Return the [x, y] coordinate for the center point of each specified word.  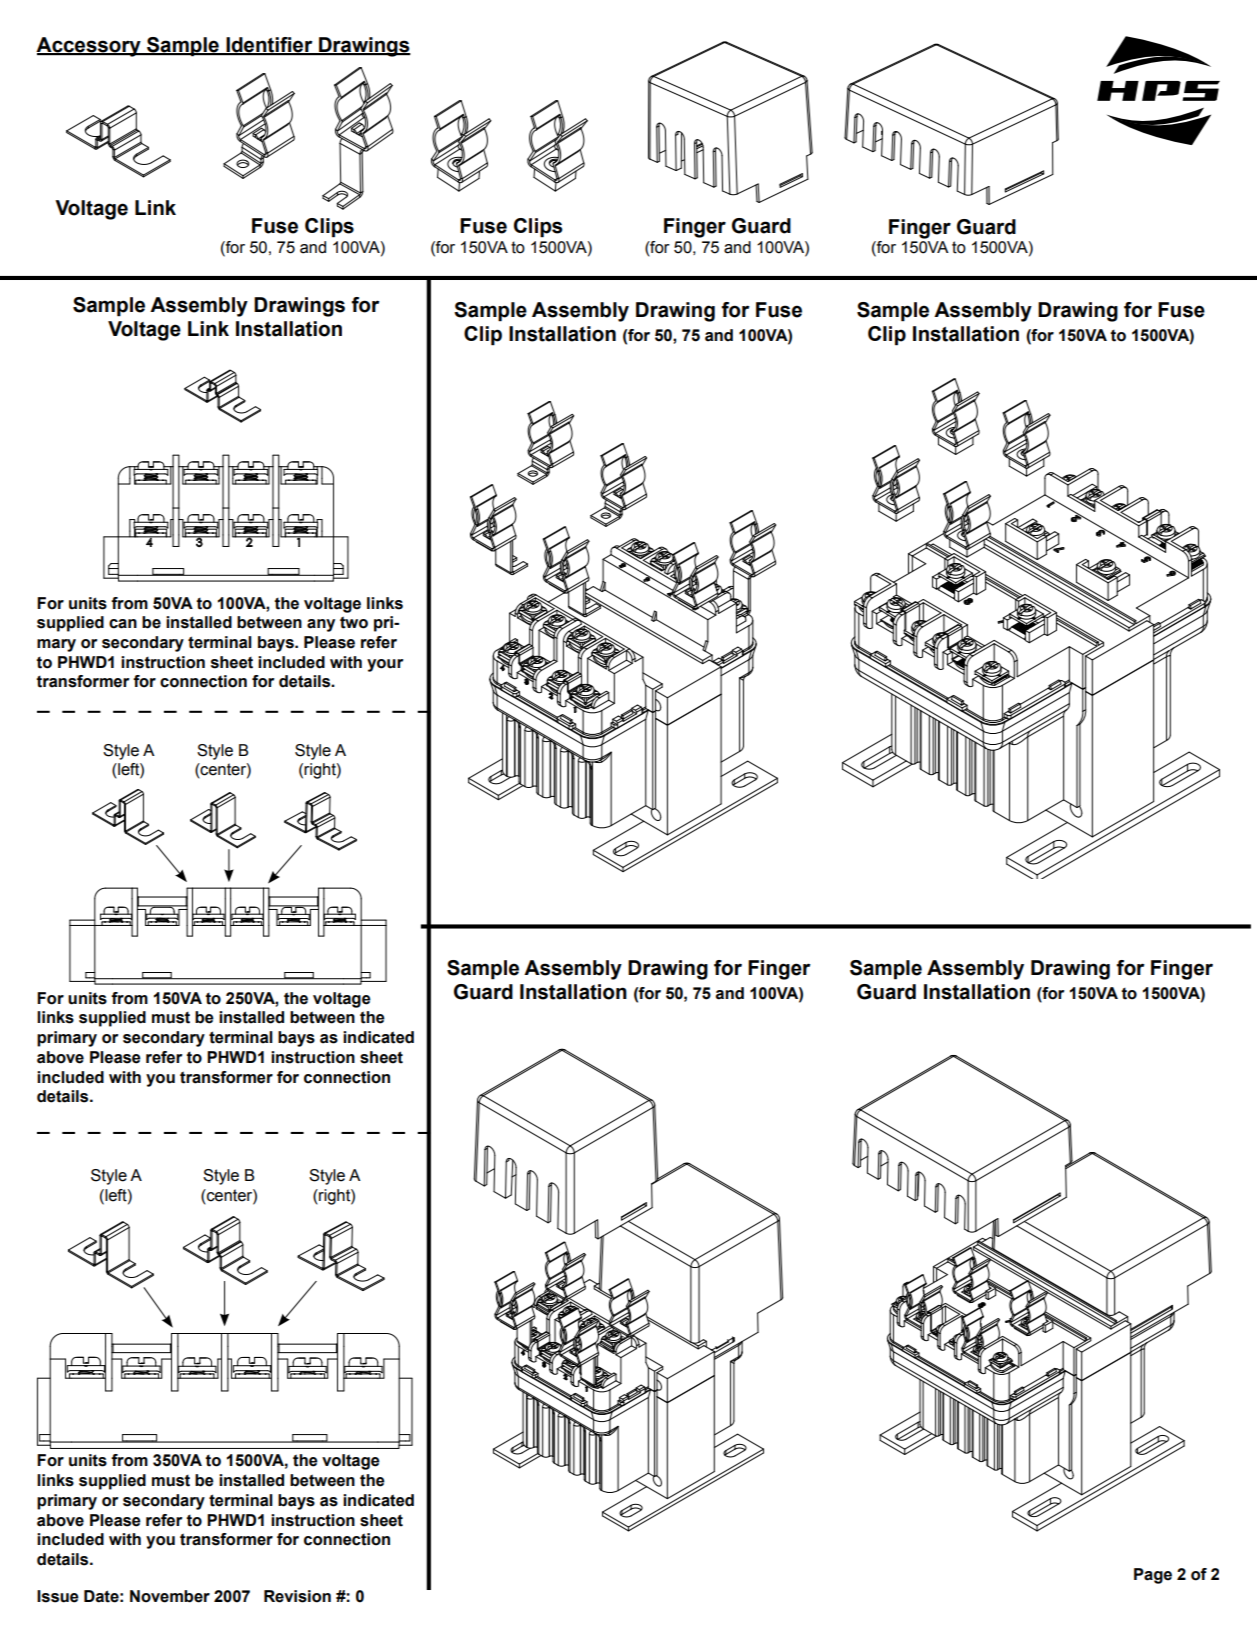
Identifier [269, 46]
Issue [58, 1596]
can [123, 624]
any [321, 625]
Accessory [89, 47]
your [385, 665]
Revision [297, 1596]
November [170, 1596]
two [354, 622]
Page [1153, 1576]
